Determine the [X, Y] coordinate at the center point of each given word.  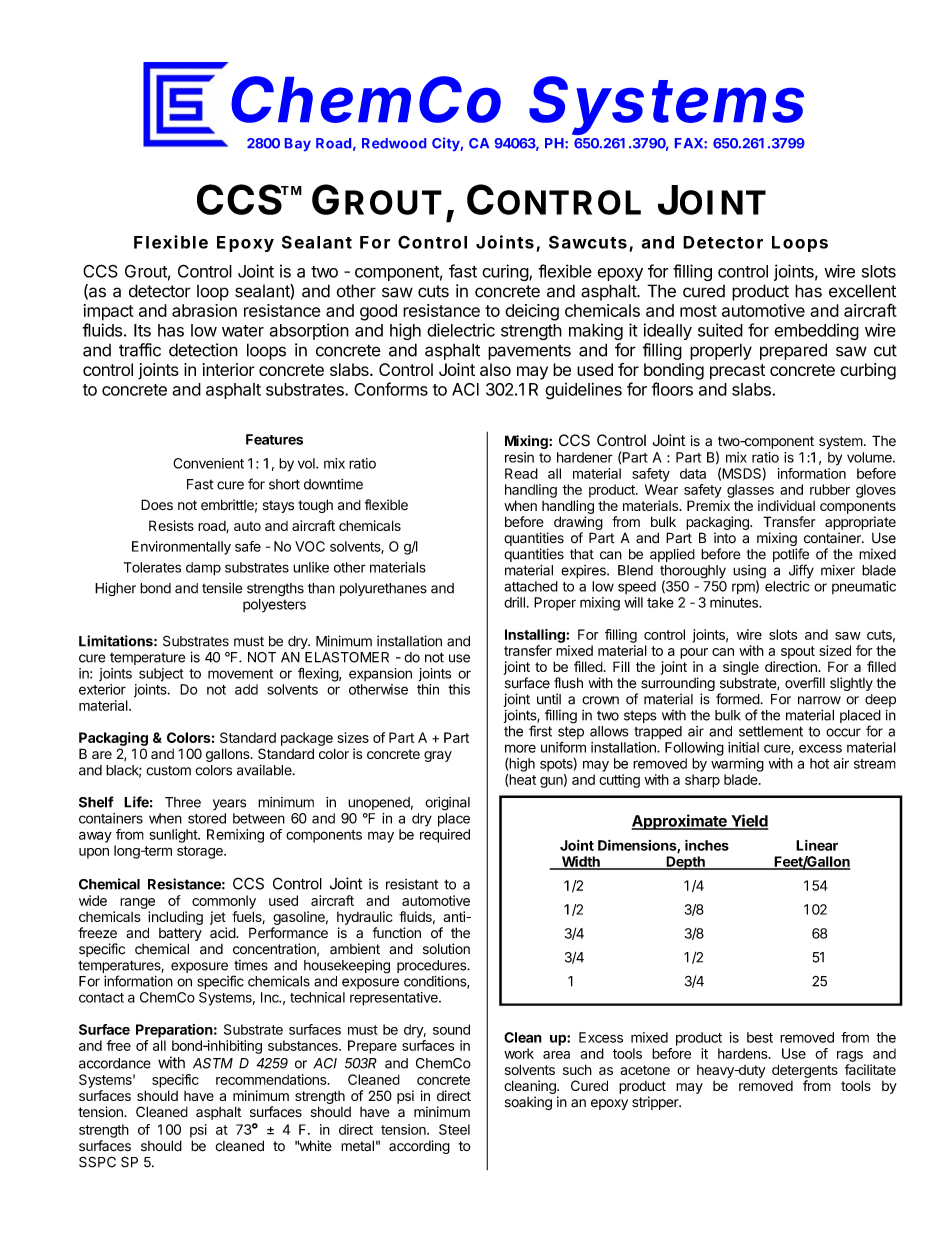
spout [798, 652]
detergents [805, 1071]
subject [161, 675]
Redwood [394, 143]
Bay [298, 144]
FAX [690, 143]
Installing [536, 636]
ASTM [213, 1063]
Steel [454, 1129]
